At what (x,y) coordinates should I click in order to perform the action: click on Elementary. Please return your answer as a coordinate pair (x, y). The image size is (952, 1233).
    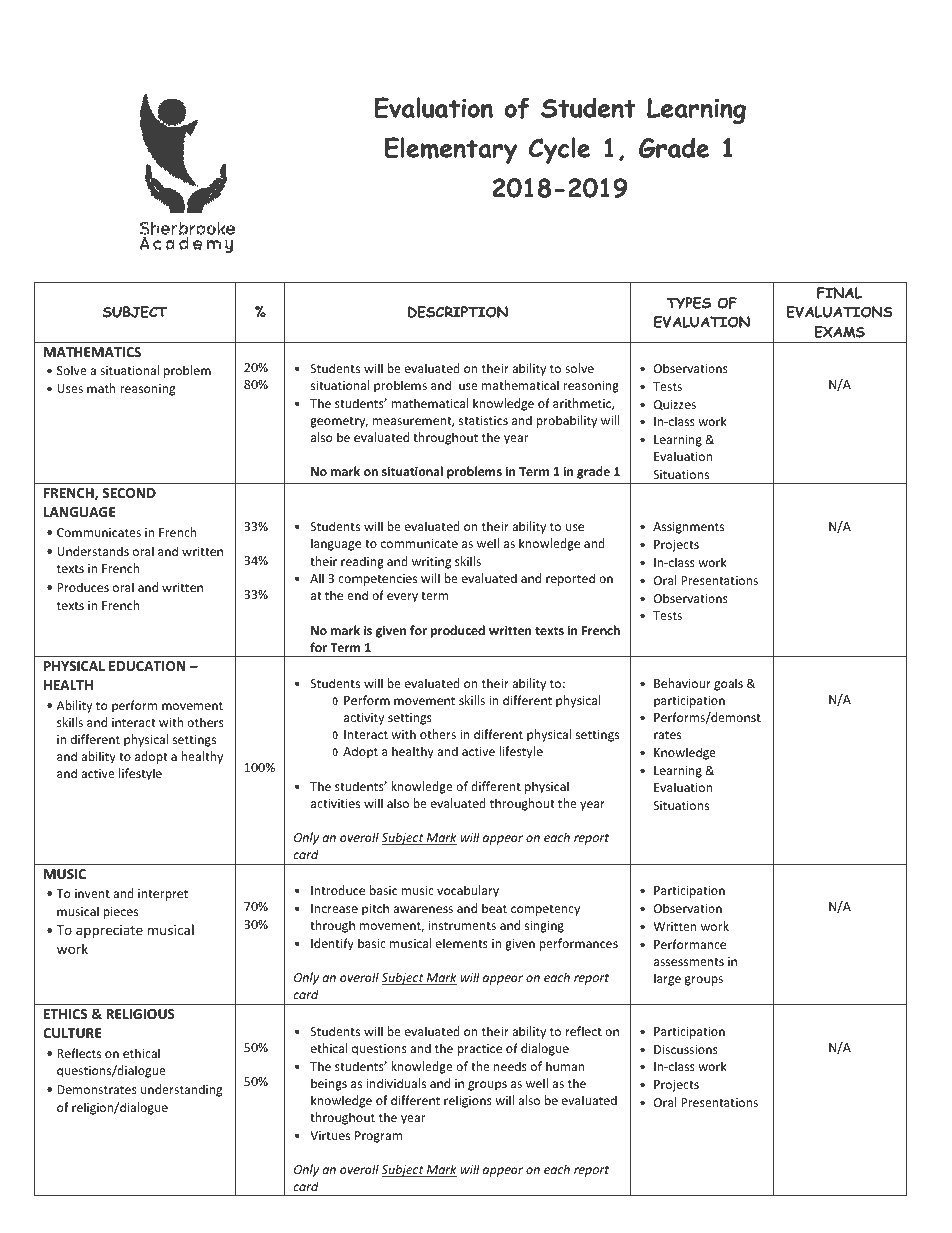
    Looking at the image, I should click on (451, 150).
